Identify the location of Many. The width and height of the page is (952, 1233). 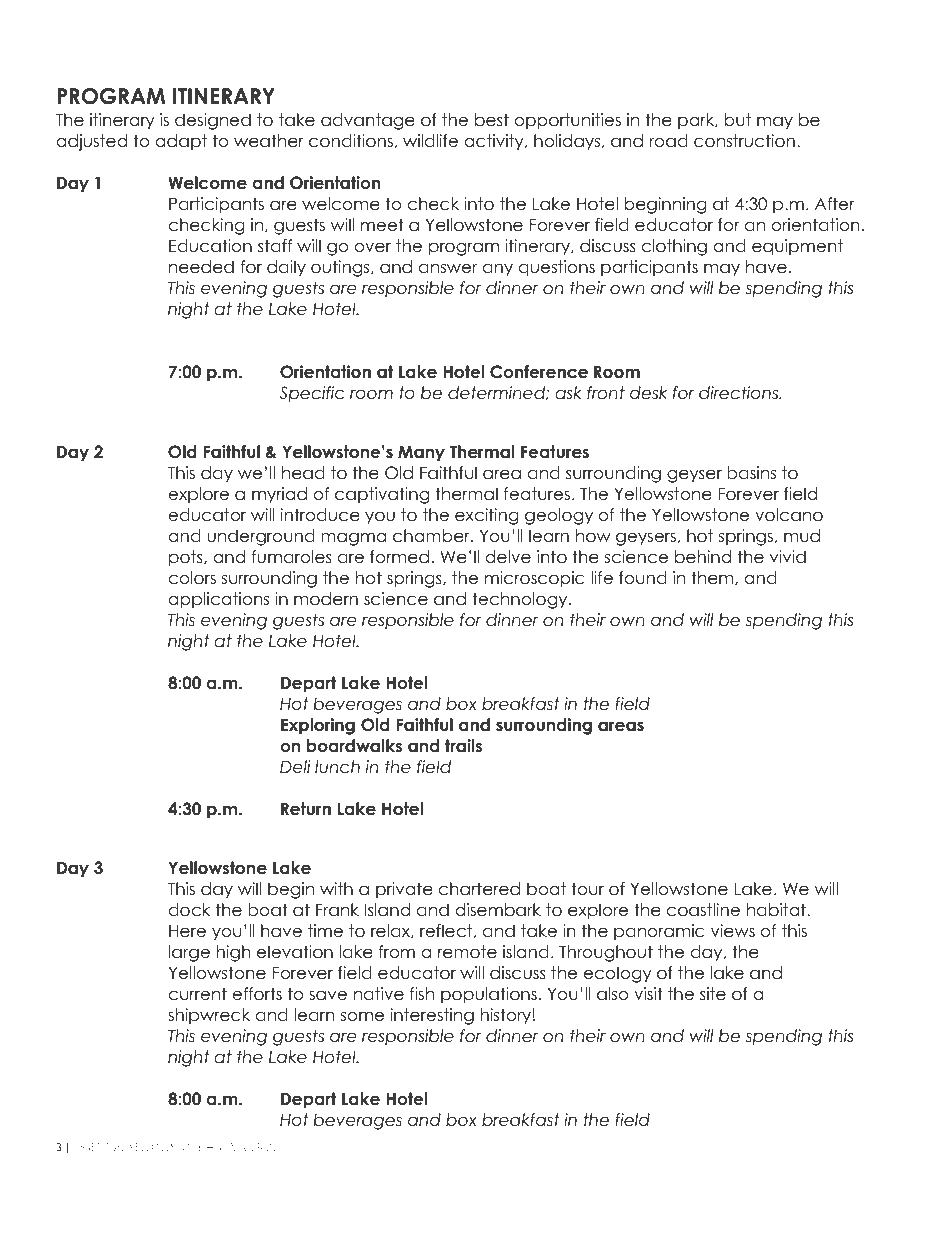
(421, 453).
